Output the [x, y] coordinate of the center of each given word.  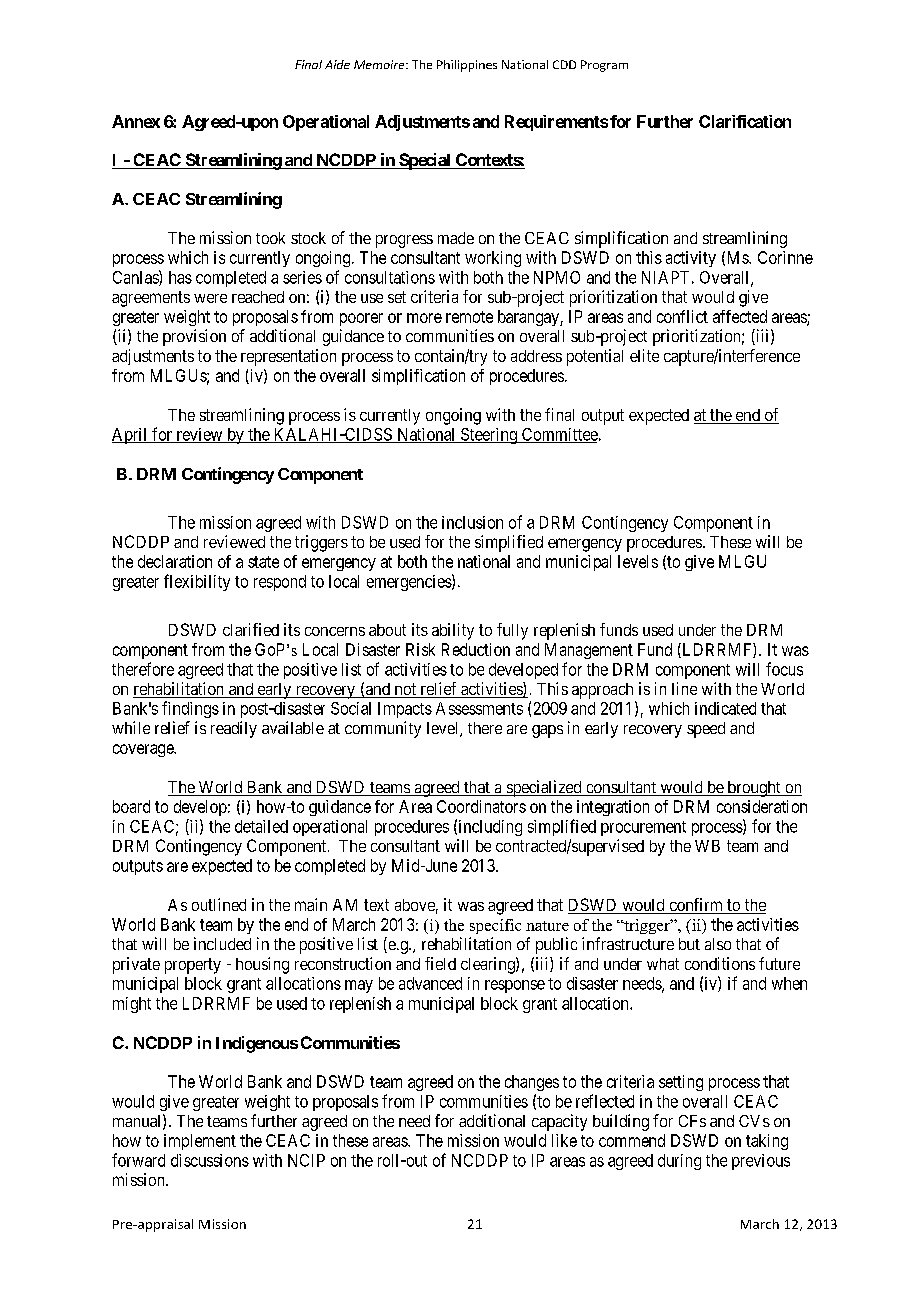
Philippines [467, 66]
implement [200, 1142]
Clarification [745, 121]
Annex [136, 121]
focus [784, 669]
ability [453, 631]
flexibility [197, 582]
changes [532, 1083]
